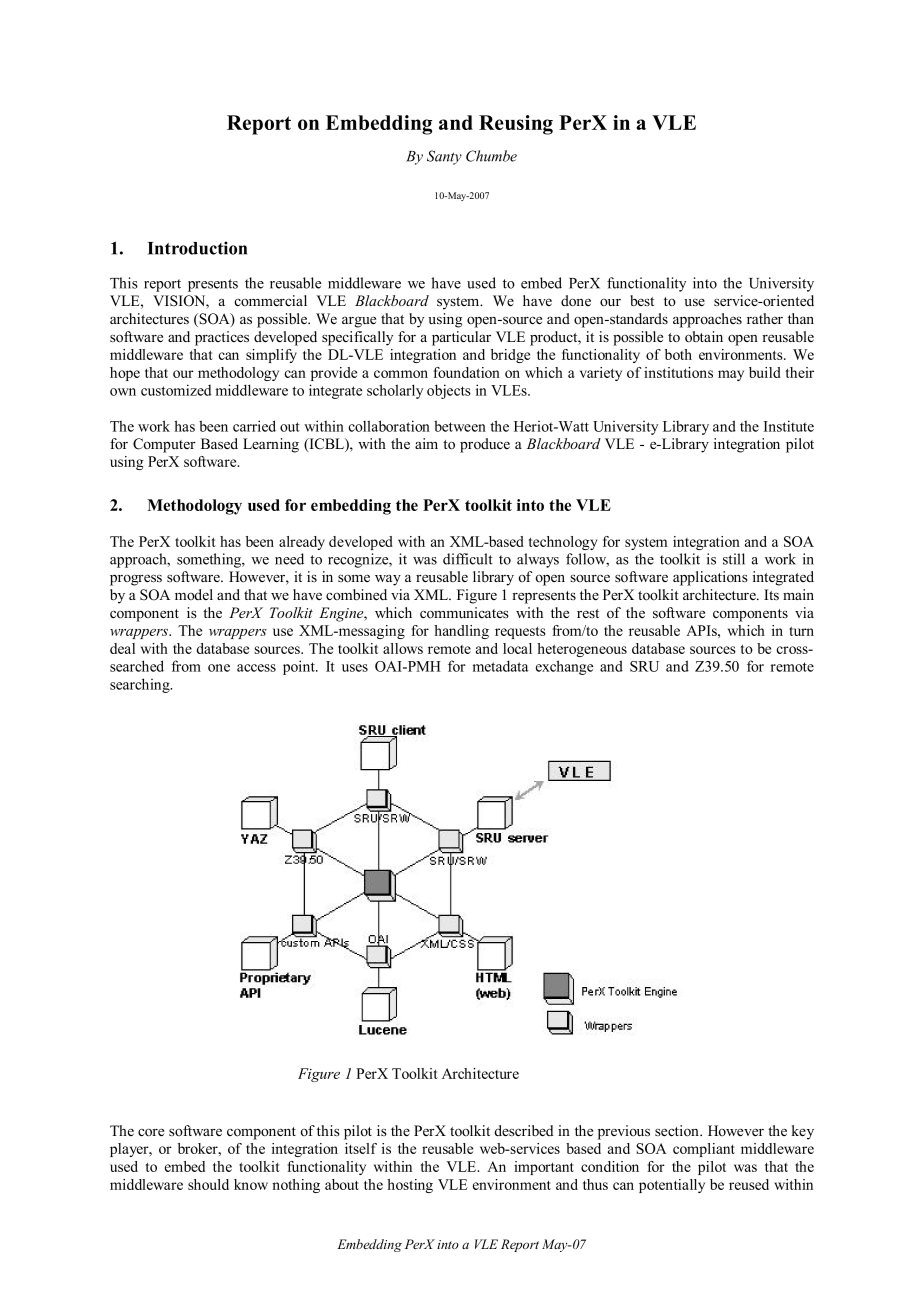 The image size is (924, 1308). I want to click on section, so click(678, 1131).
